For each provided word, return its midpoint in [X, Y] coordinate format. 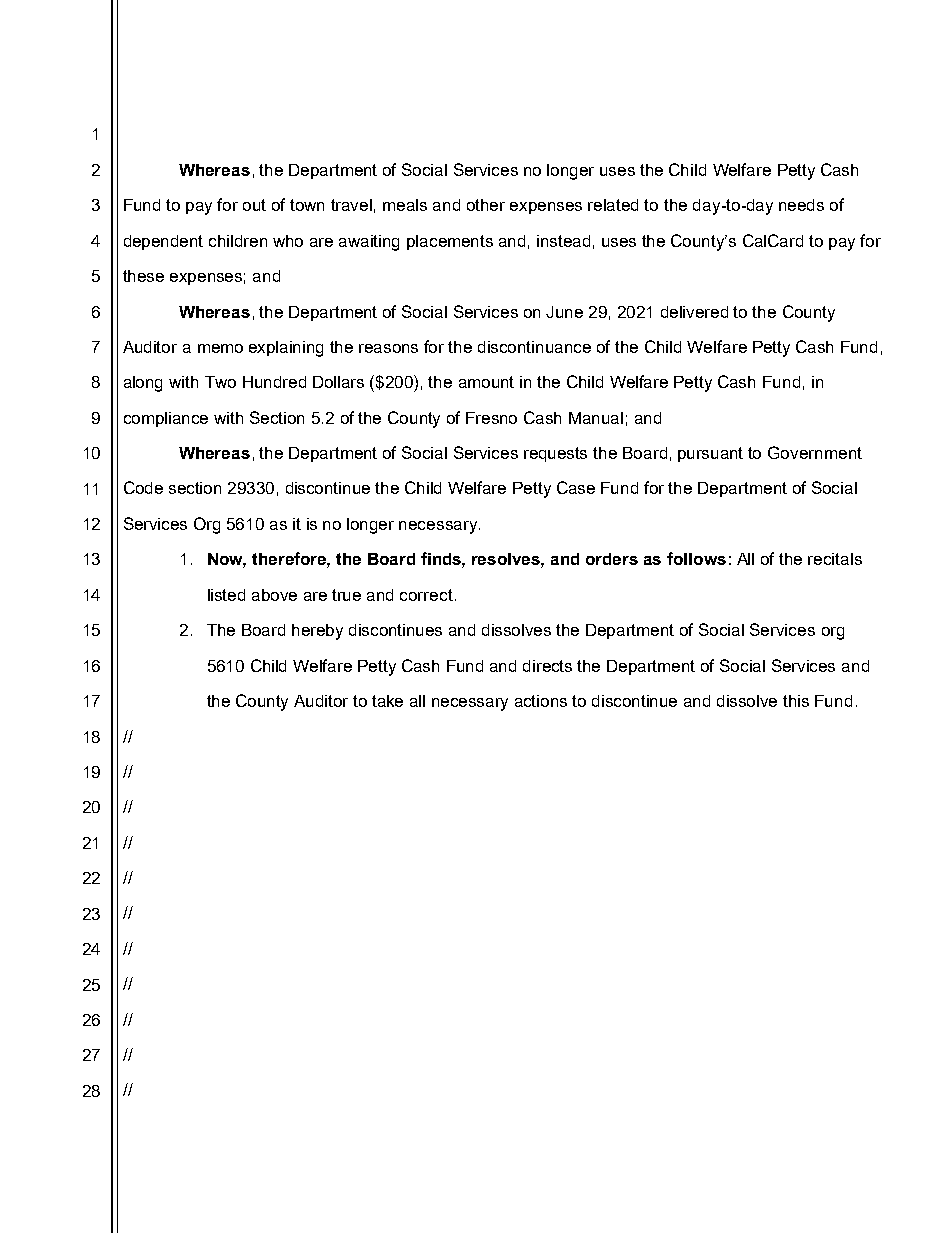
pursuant [710, 454]
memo [220, 348]
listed [226, 595]
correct [426, 595]
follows [696, 558]
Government [815, 452]
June [564, 312]
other [486, 205]
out [254, 205]
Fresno [491, 418]
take [387, 701]
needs [801, 205]
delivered [694, 312]
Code [143, 487]
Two [220, 382]
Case [576, 487]
